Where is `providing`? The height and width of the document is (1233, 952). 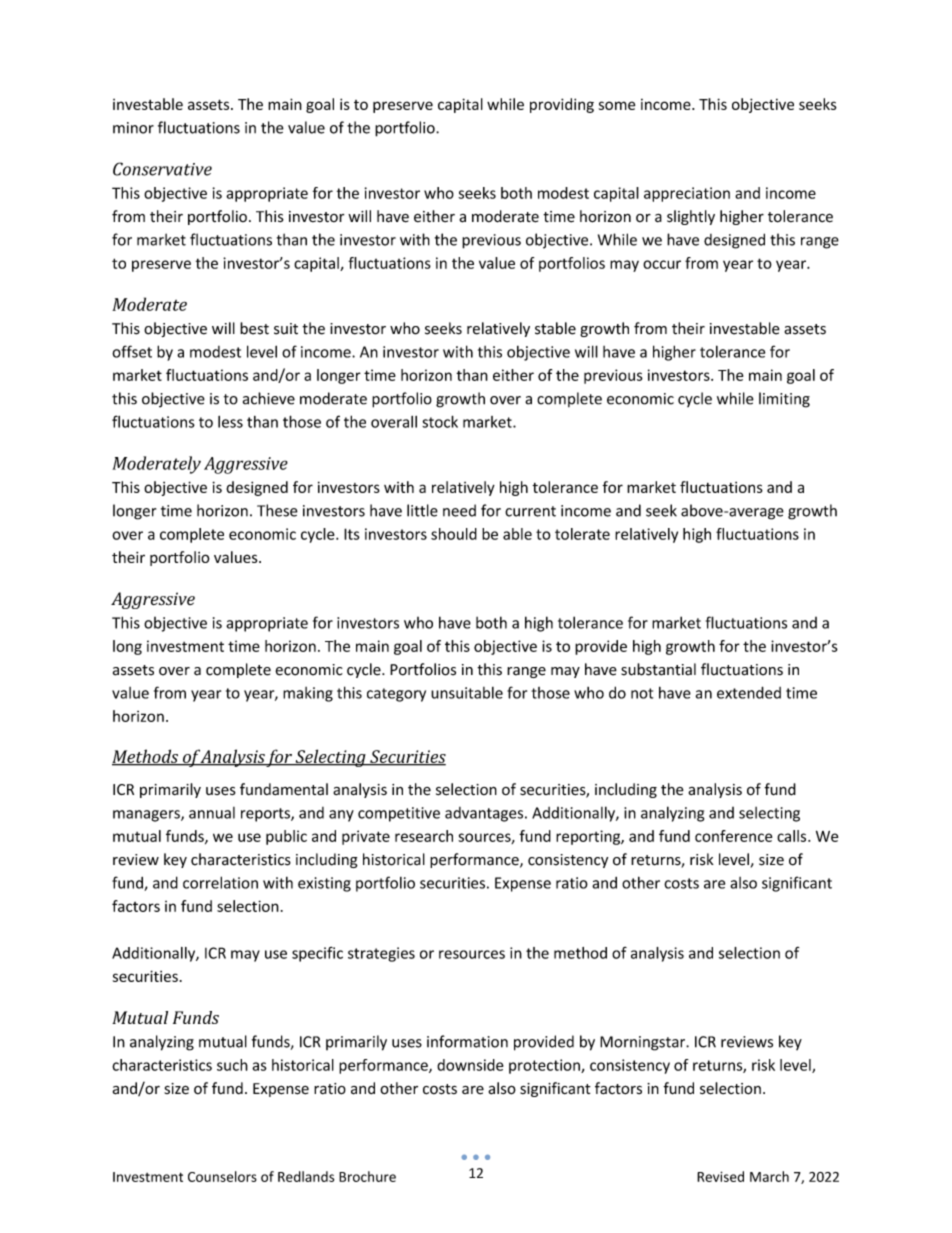 providing is located at coordinates (562, 105).
